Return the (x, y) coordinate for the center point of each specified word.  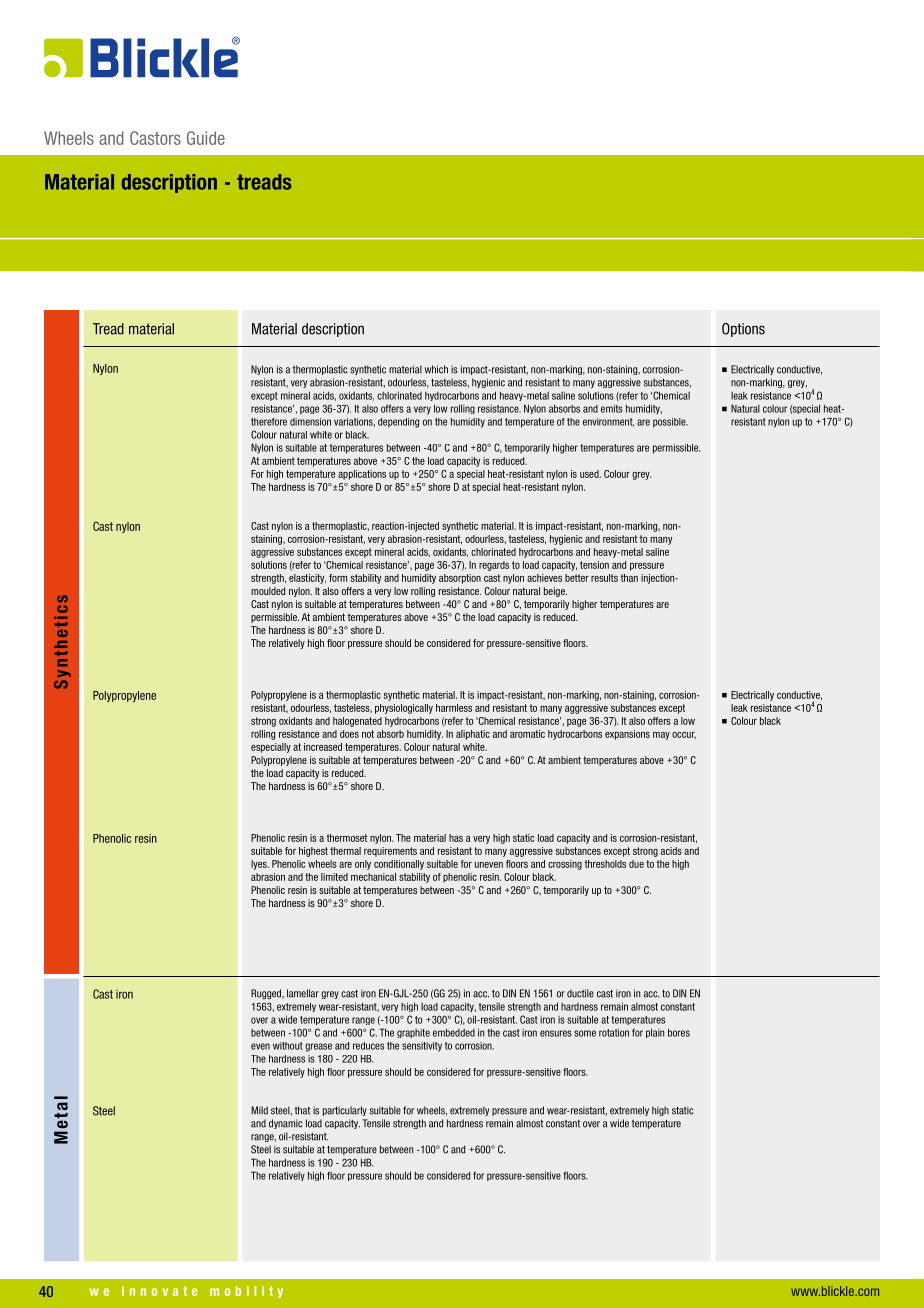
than (629, 578)
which (436, 369)
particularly (345, 1111)
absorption (460, 579)
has (456, 838)
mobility (246, 1292)
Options (743, 330)
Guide (206, 138)
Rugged (267, 994)
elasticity (307, 579)
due (636, 864)
